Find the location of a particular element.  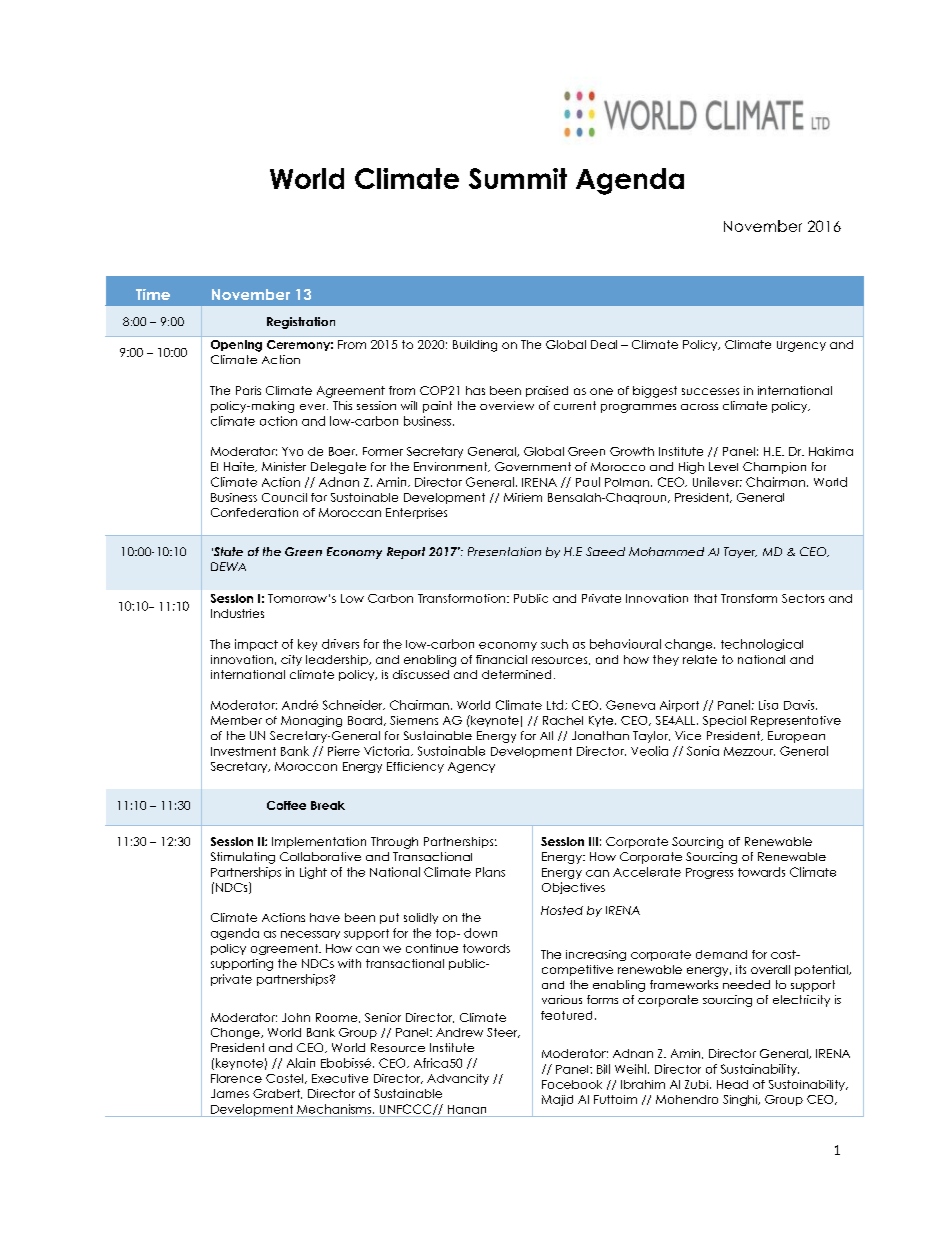

Summit is located at coordinates (518, 178).
